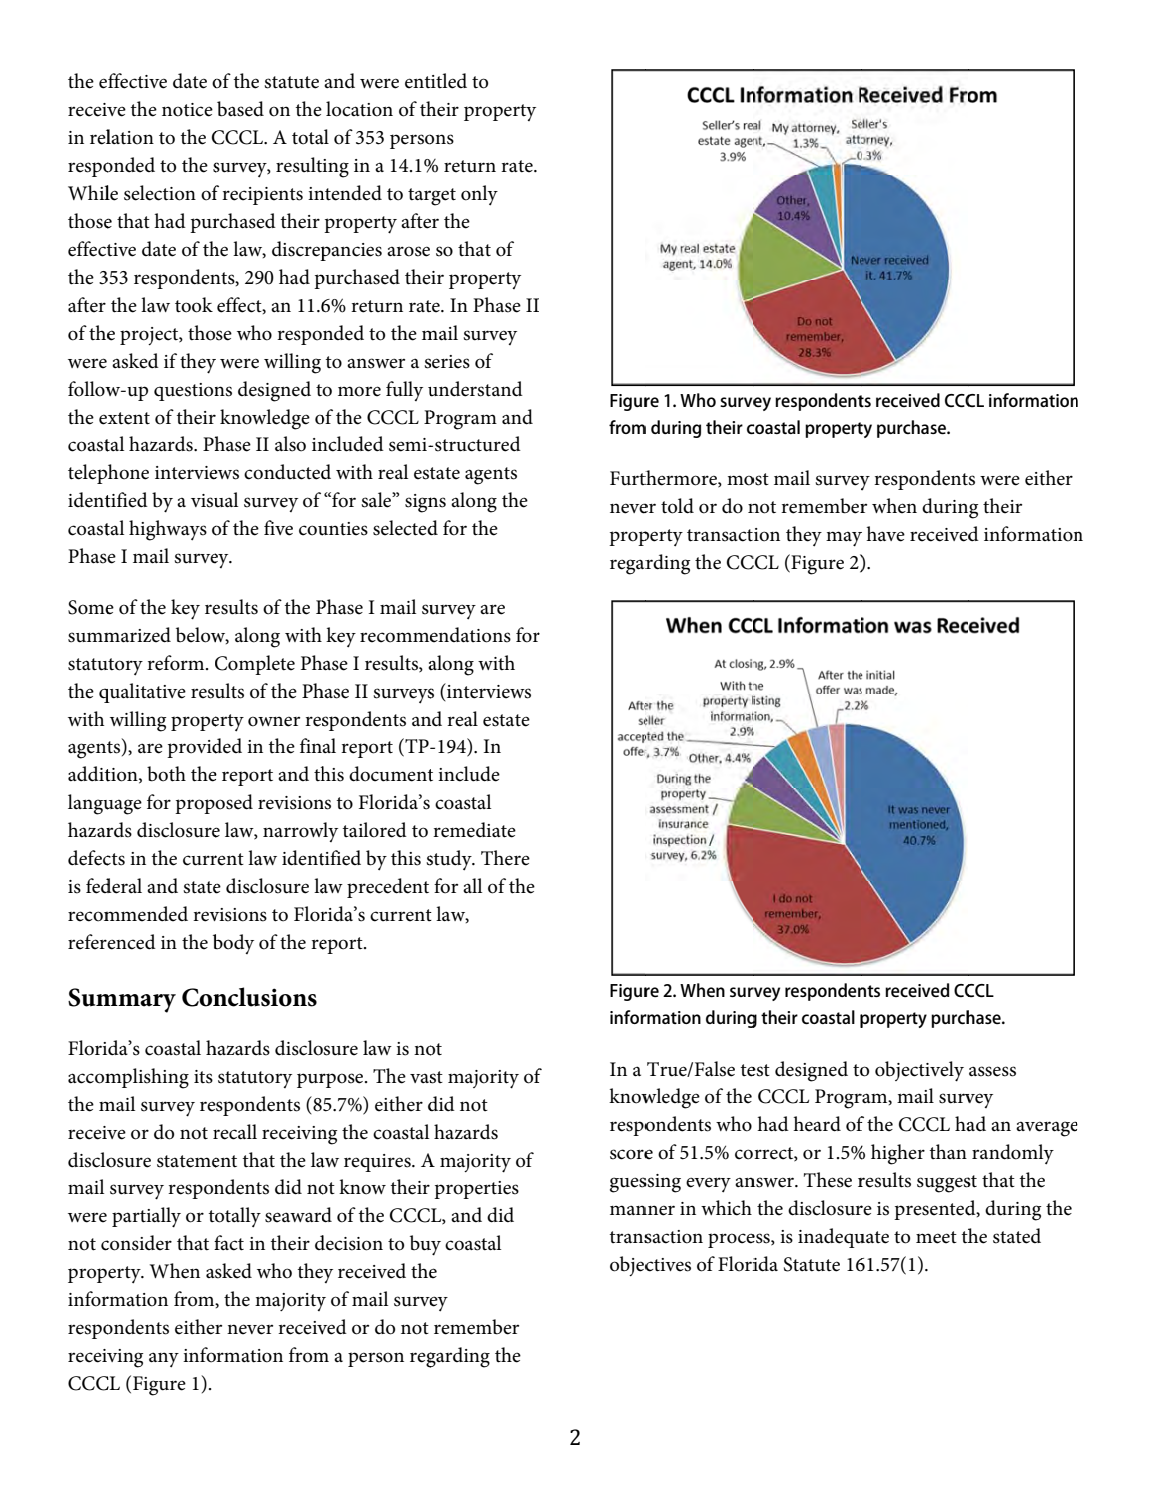 The image size is (1152, 1491). I want to click on There, so click(505, 858).
